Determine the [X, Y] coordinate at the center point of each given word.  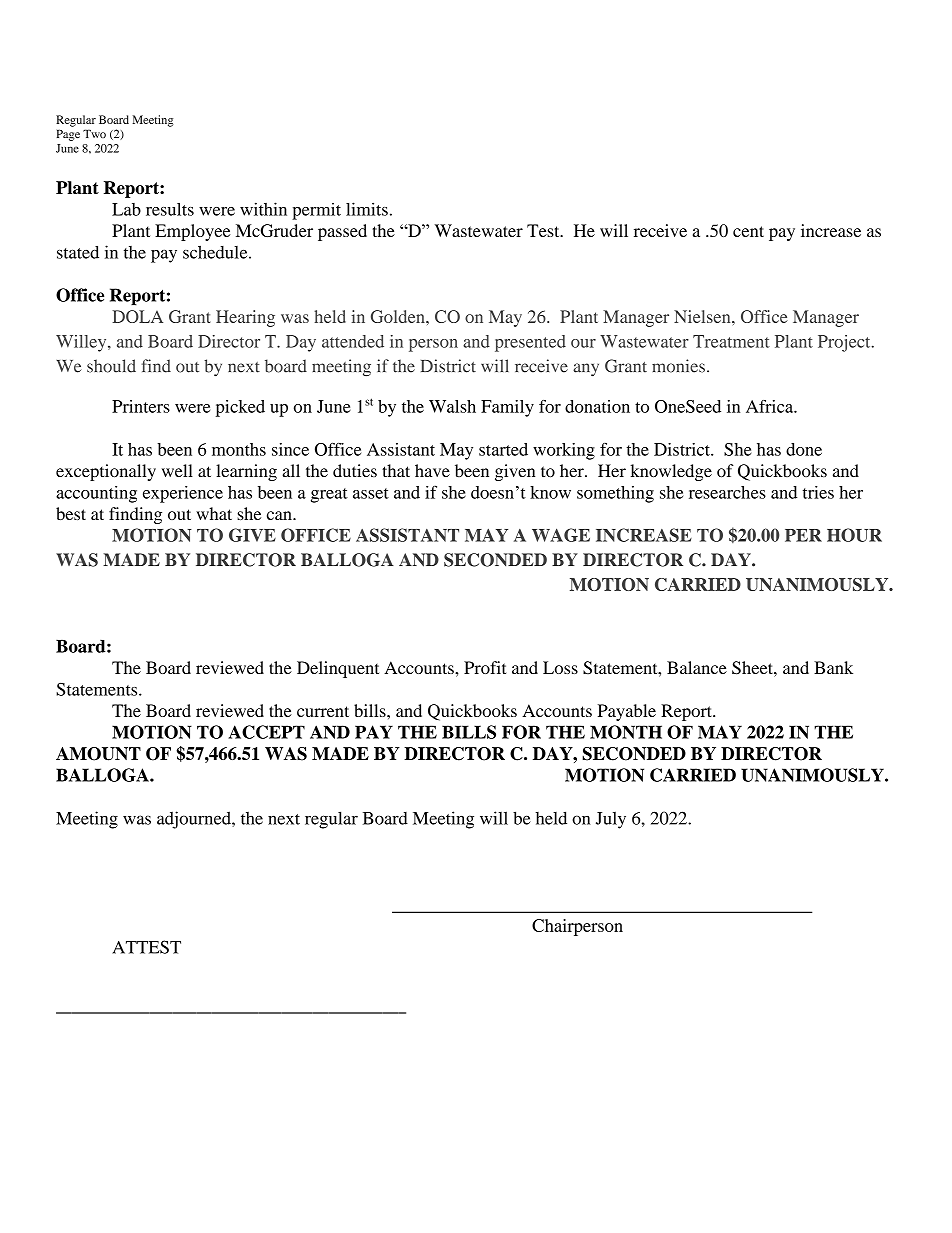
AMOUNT [98, 754]
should [111, 366]
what [214, 513]
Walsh [452, 406]
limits [367, 209]
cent [748, 231]
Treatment [731, 341]
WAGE [561, 535]
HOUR [854, 535]
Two [94, 133]
